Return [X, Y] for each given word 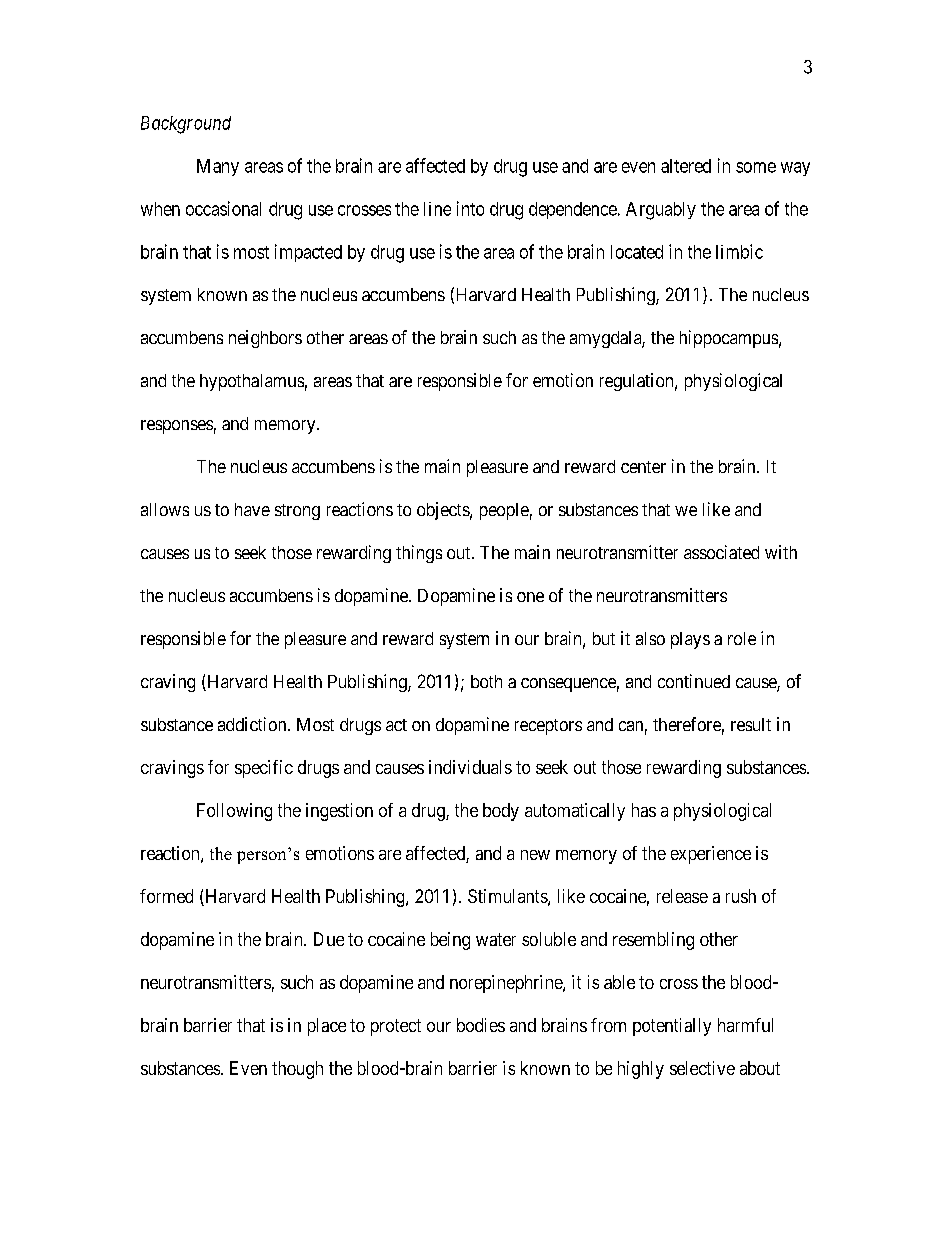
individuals [470, 767]
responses [177, 427]
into [470, 208]
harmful [745, 1025]
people [504, 511]
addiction [253, 724]
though [297, 1070]
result [751, 724]
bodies [481, 1025]
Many [218, 167]
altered [686, 166]
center [643, 467]
